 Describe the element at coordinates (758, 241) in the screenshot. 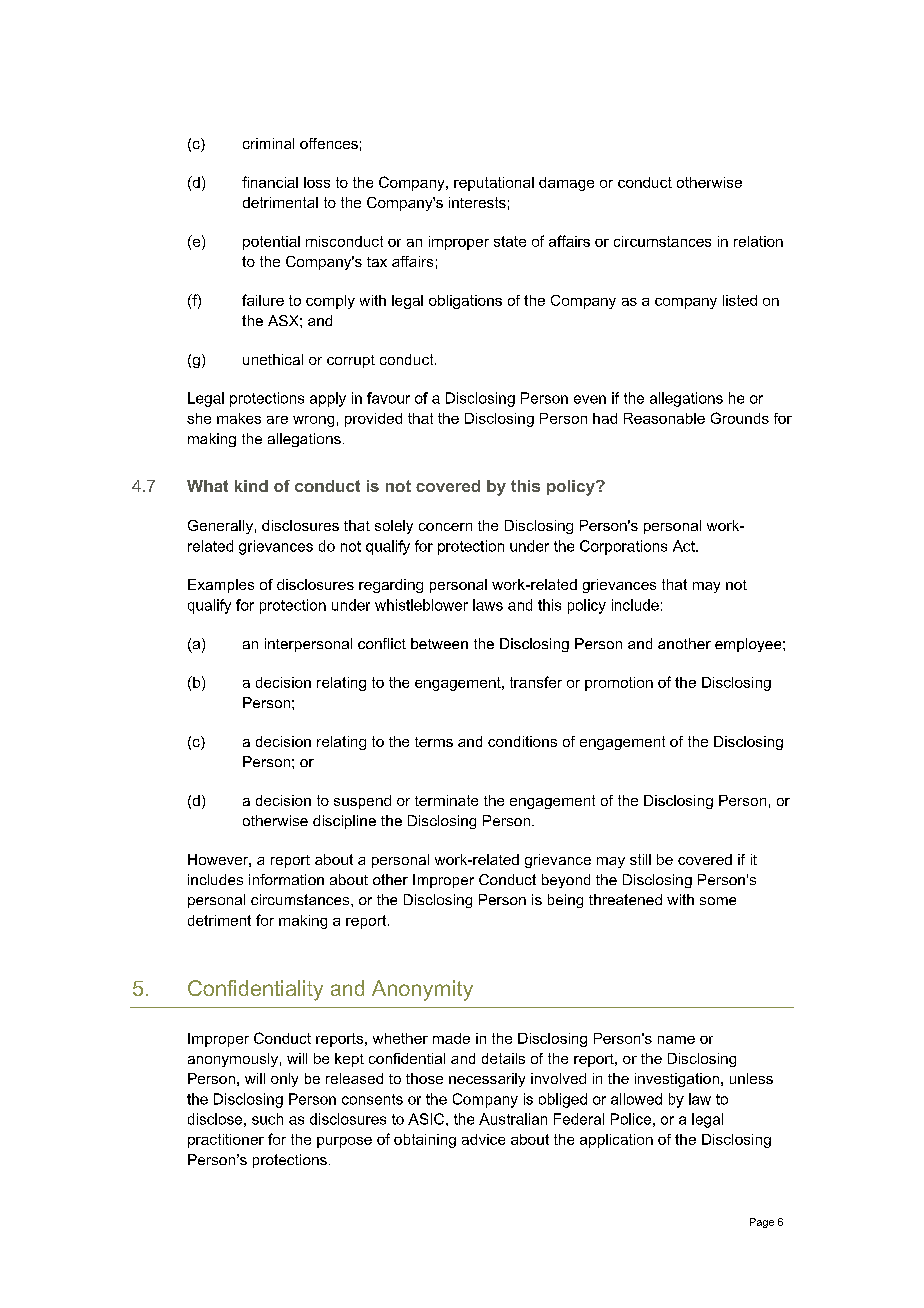

I see `relation` at that location.
